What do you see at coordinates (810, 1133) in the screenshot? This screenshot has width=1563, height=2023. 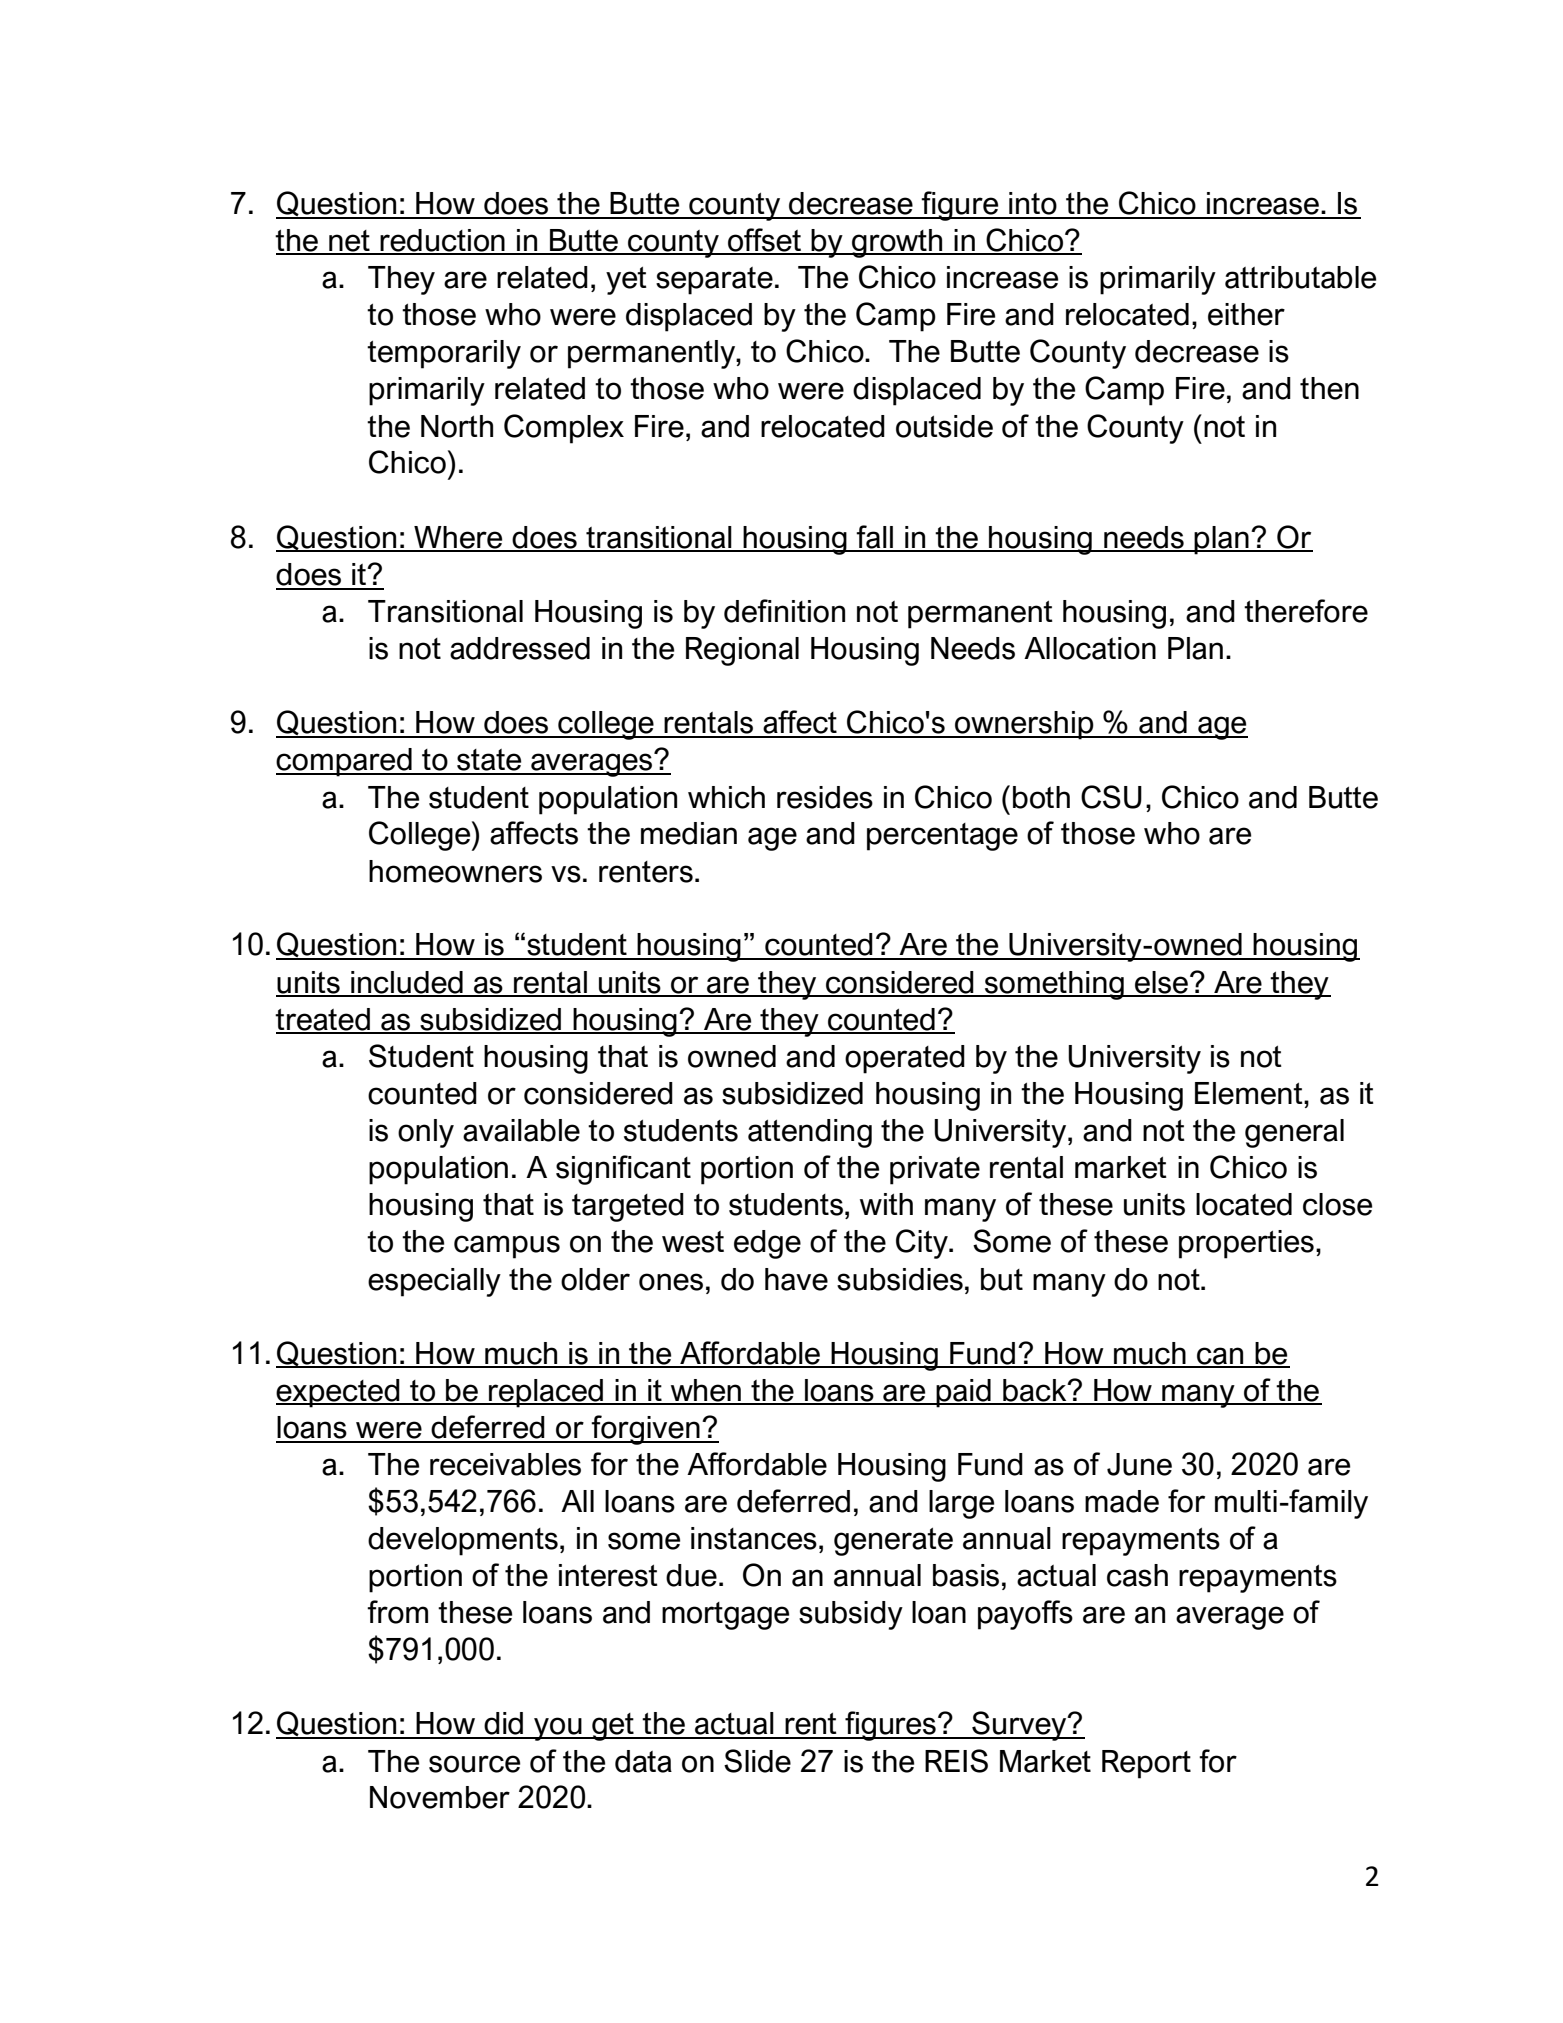 I see `attending` at bounding box center [810, 1133].
